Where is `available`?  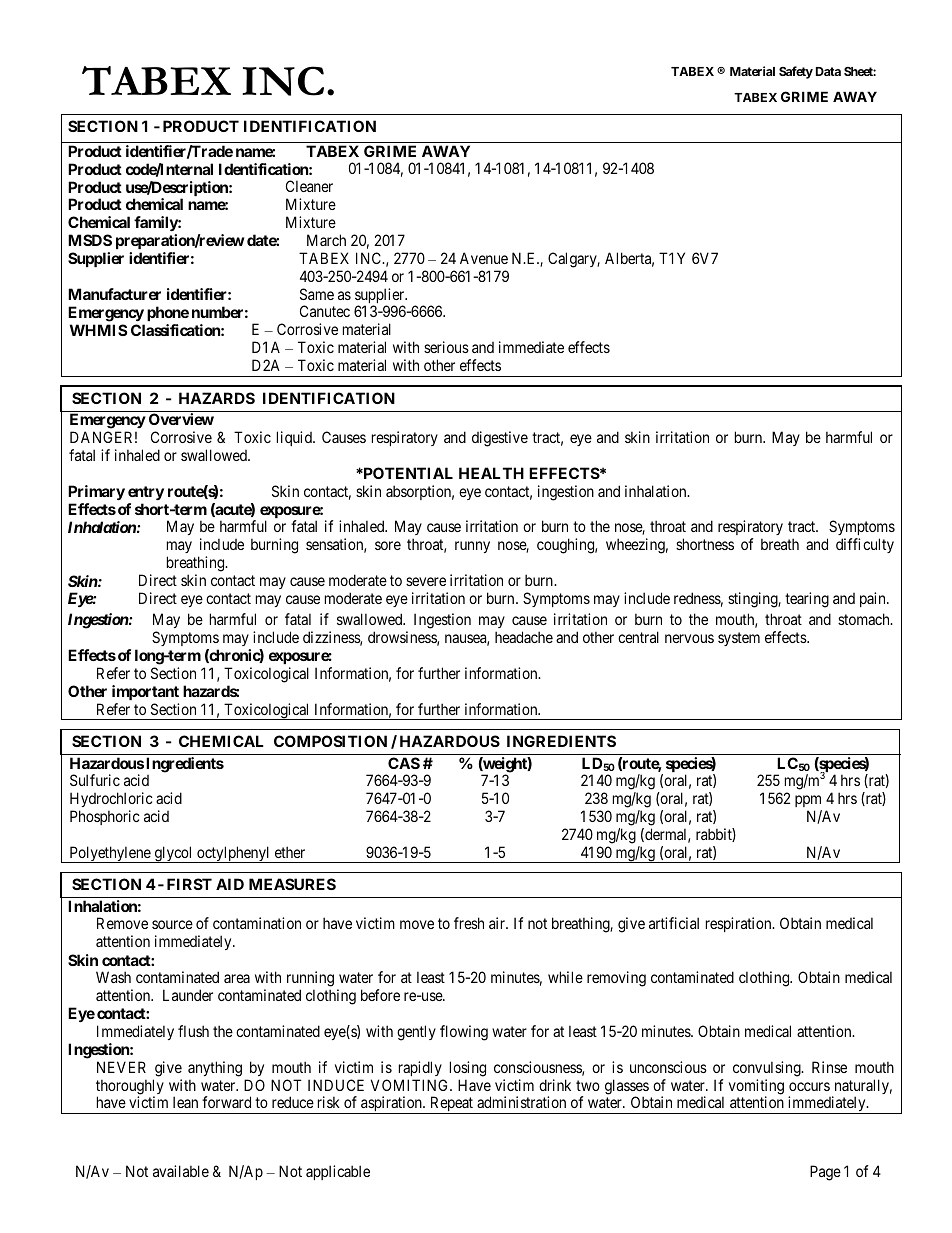
available is located at coordinates (181, 1171).
